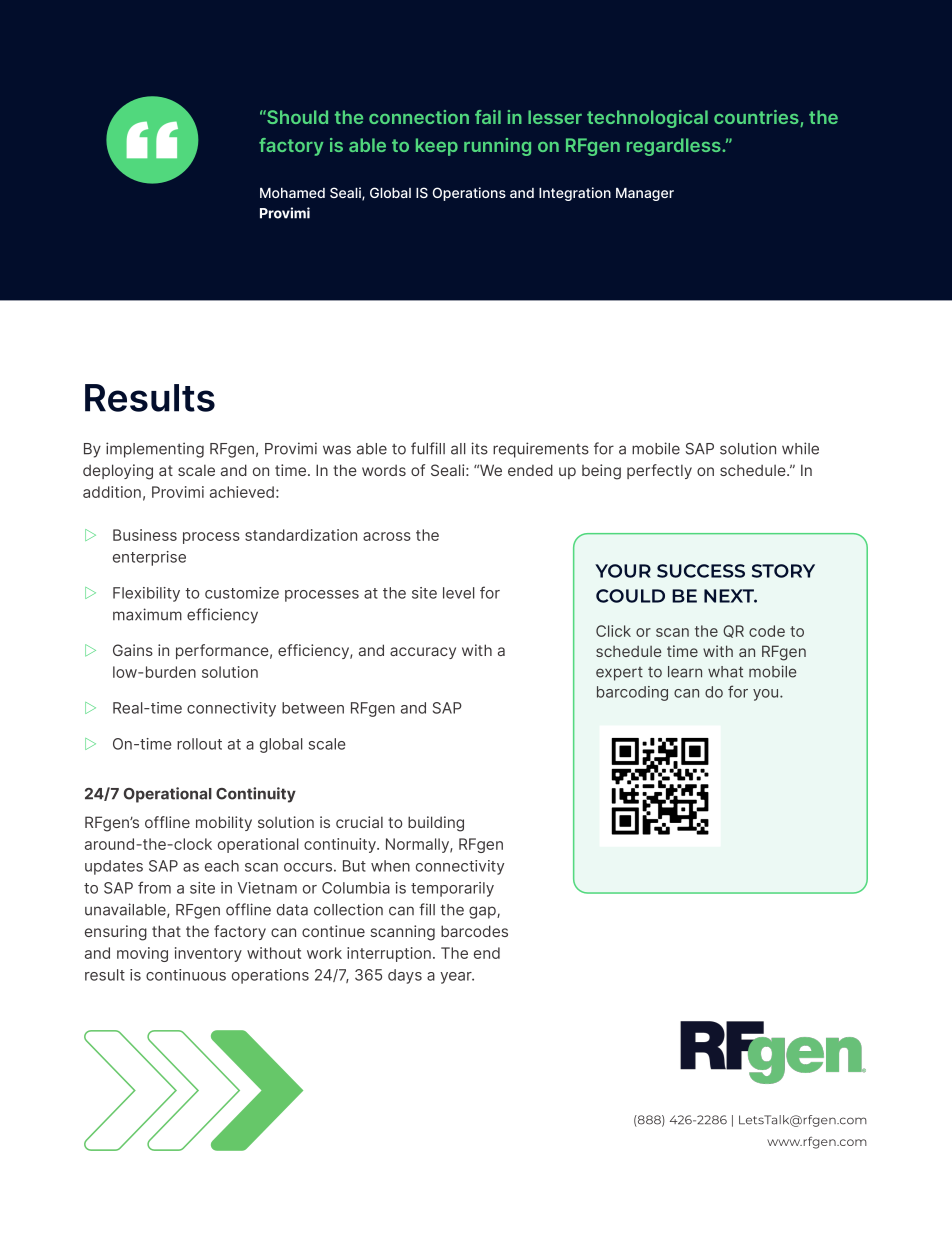 This image has width=952, height=1233. Describe the element at coordinates (437, 147) in the image. I see `keep` at that location.
